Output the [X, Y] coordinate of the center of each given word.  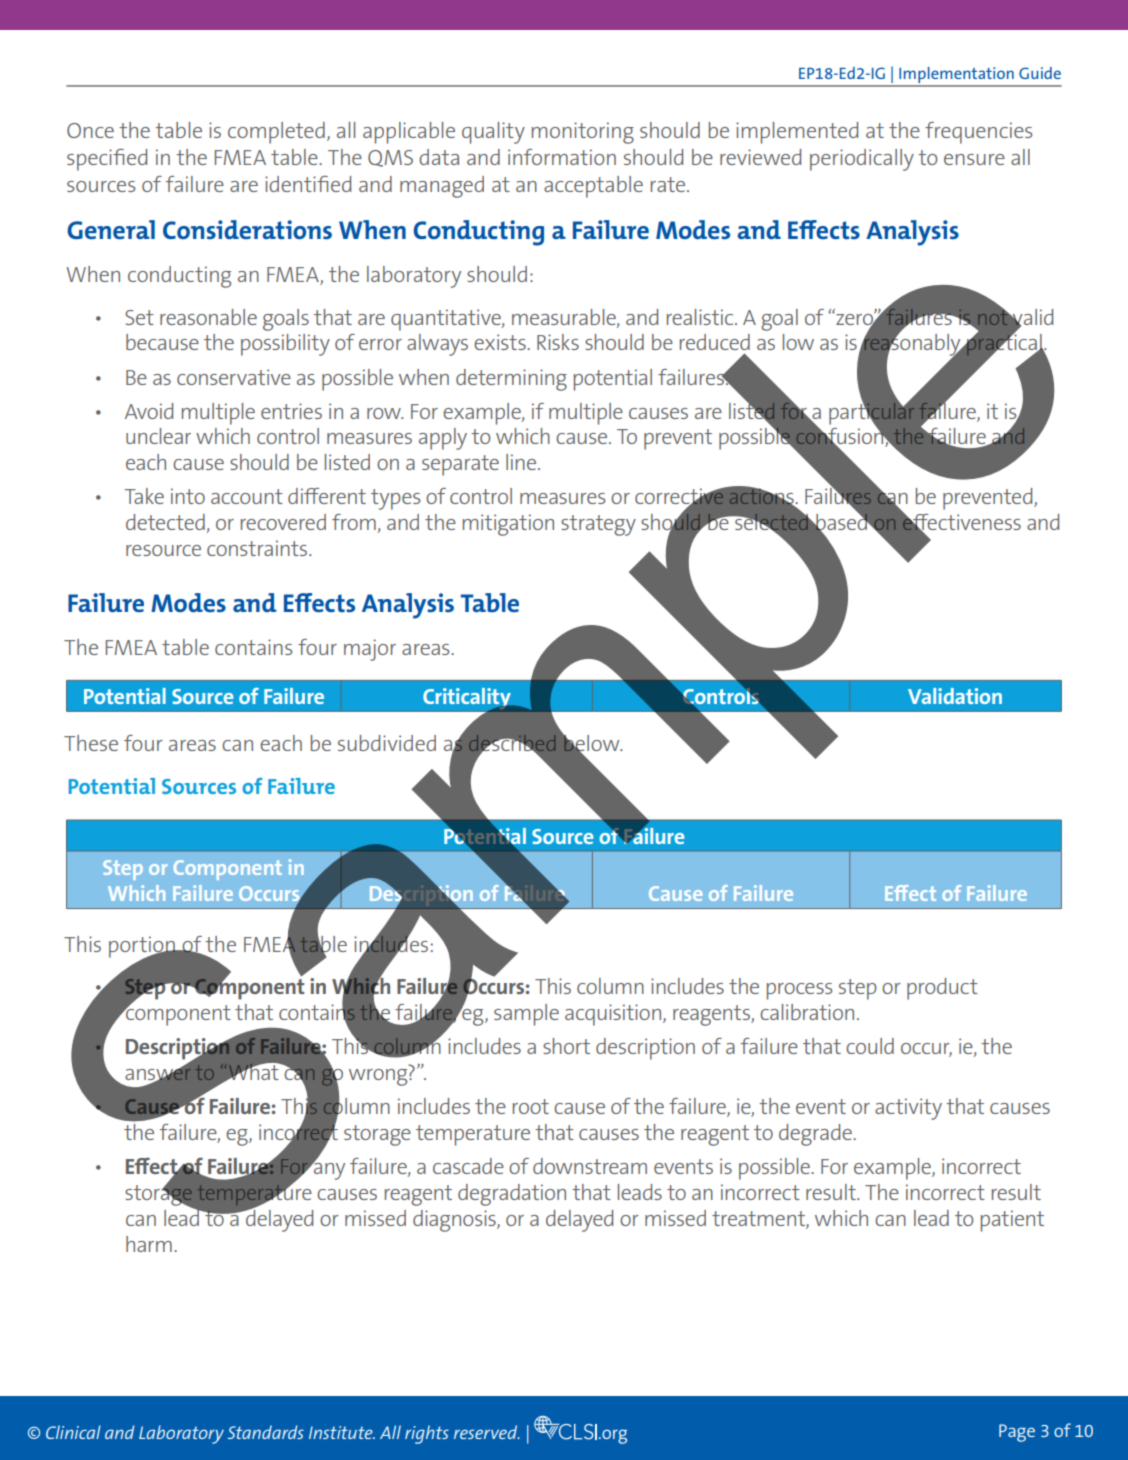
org [613, 1436]
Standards [266, 1432]
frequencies [978, 133]
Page [1017, 1433]
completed [276, 133]
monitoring [583, 133]
